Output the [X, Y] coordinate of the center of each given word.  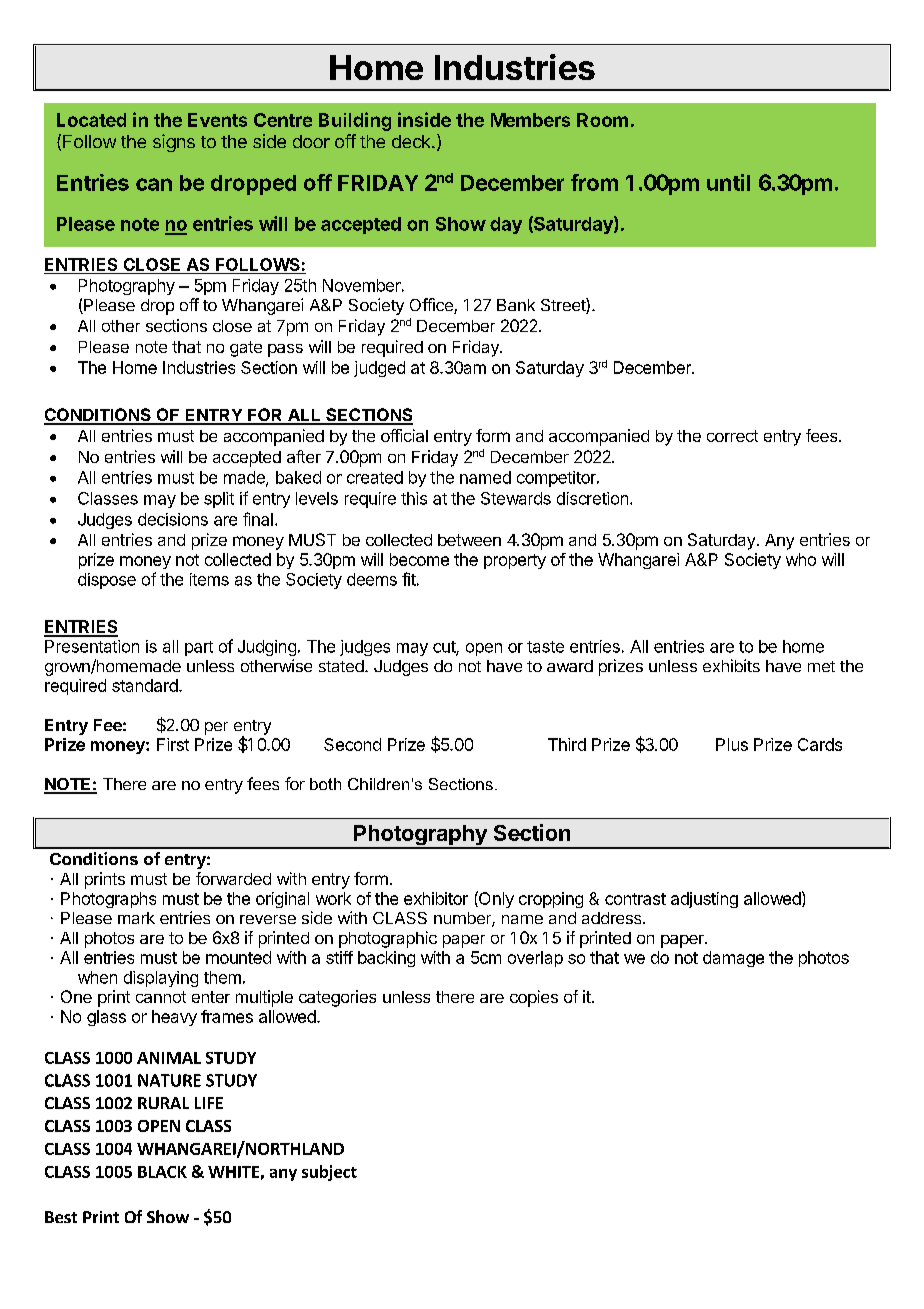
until [728, 182]
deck [412, 141]
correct [732, 436]
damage [733, 959]
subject [329, 1173]
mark [136, 918]
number [463, 919]
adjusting [704, 900]
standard [146, 685]
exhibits [731, 665]
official [404, 435]
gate [246, 349]
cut [445, 648]
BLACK [162, 1172]
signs [174, 143]
